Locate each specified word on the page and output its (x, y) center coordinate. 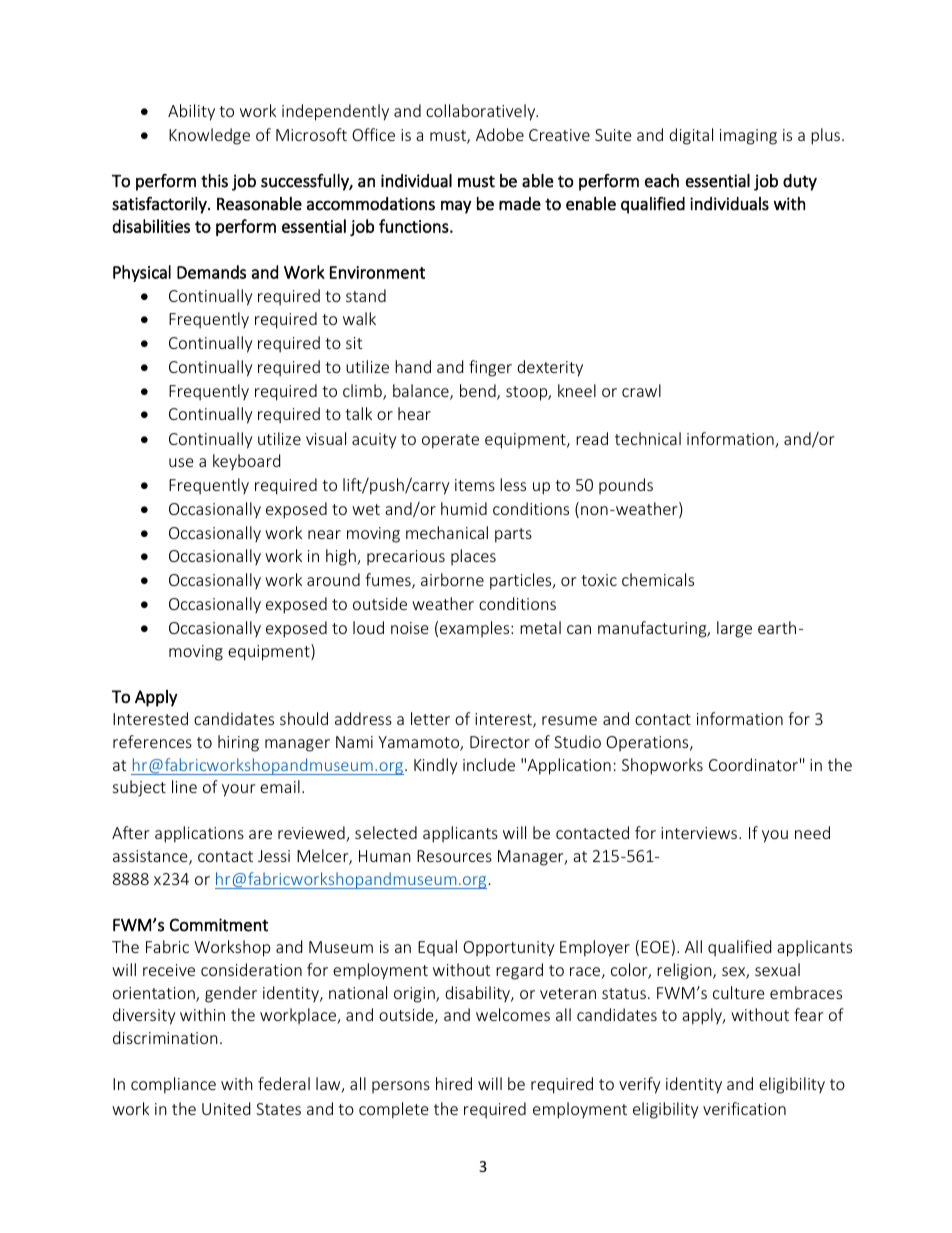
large (734, 629)
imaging (748, 137)
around (333, 579)
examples (476, 629)
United (226, 1108)
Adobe (500, 134)
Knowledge (209, 136)
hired (454, 1083)
